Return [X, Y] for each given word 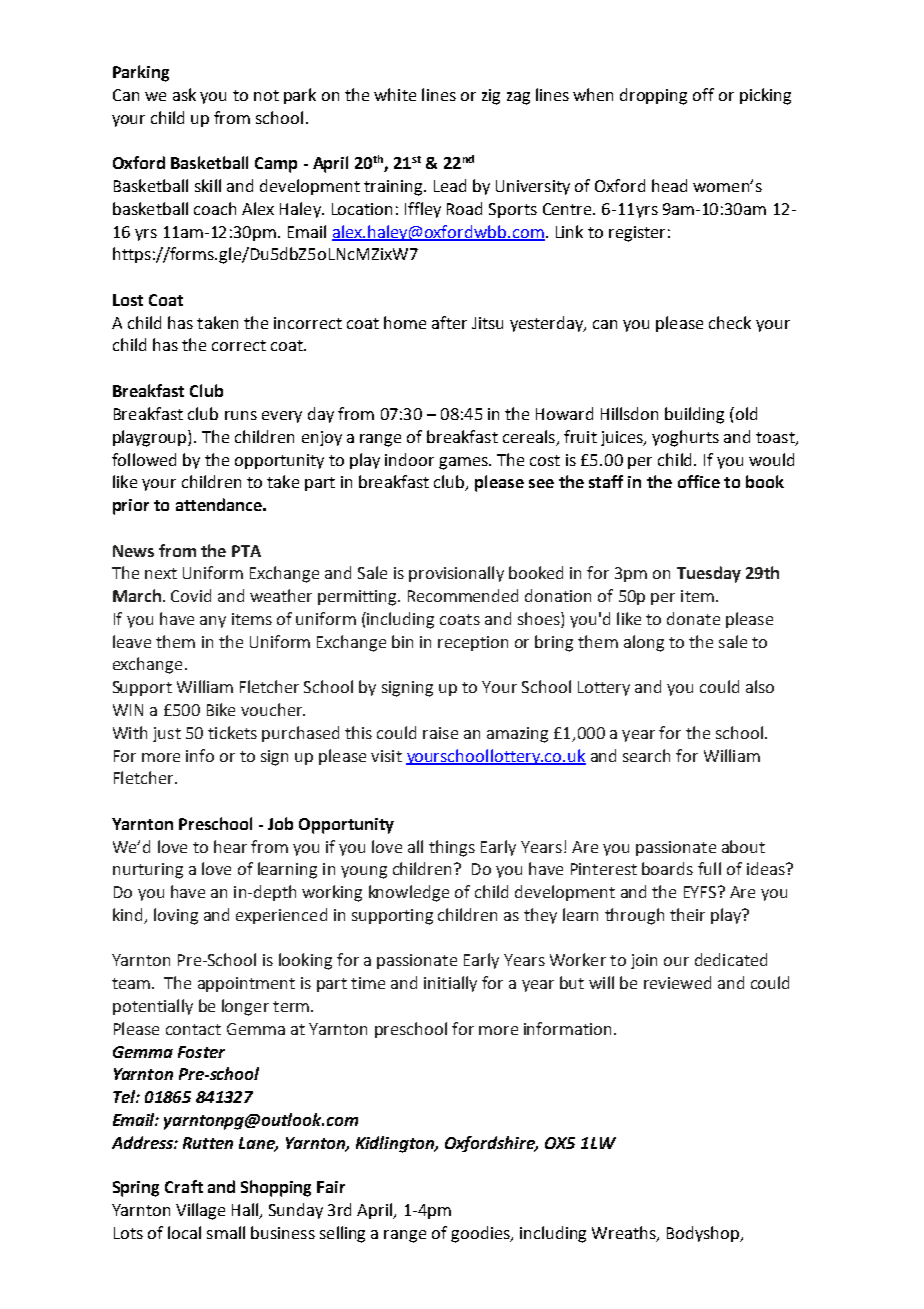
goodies [481, 1234]
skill [208, 185]
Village [200, 1211]
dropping [653, 96]
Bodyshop [704, 1234]
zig [491, 97]
